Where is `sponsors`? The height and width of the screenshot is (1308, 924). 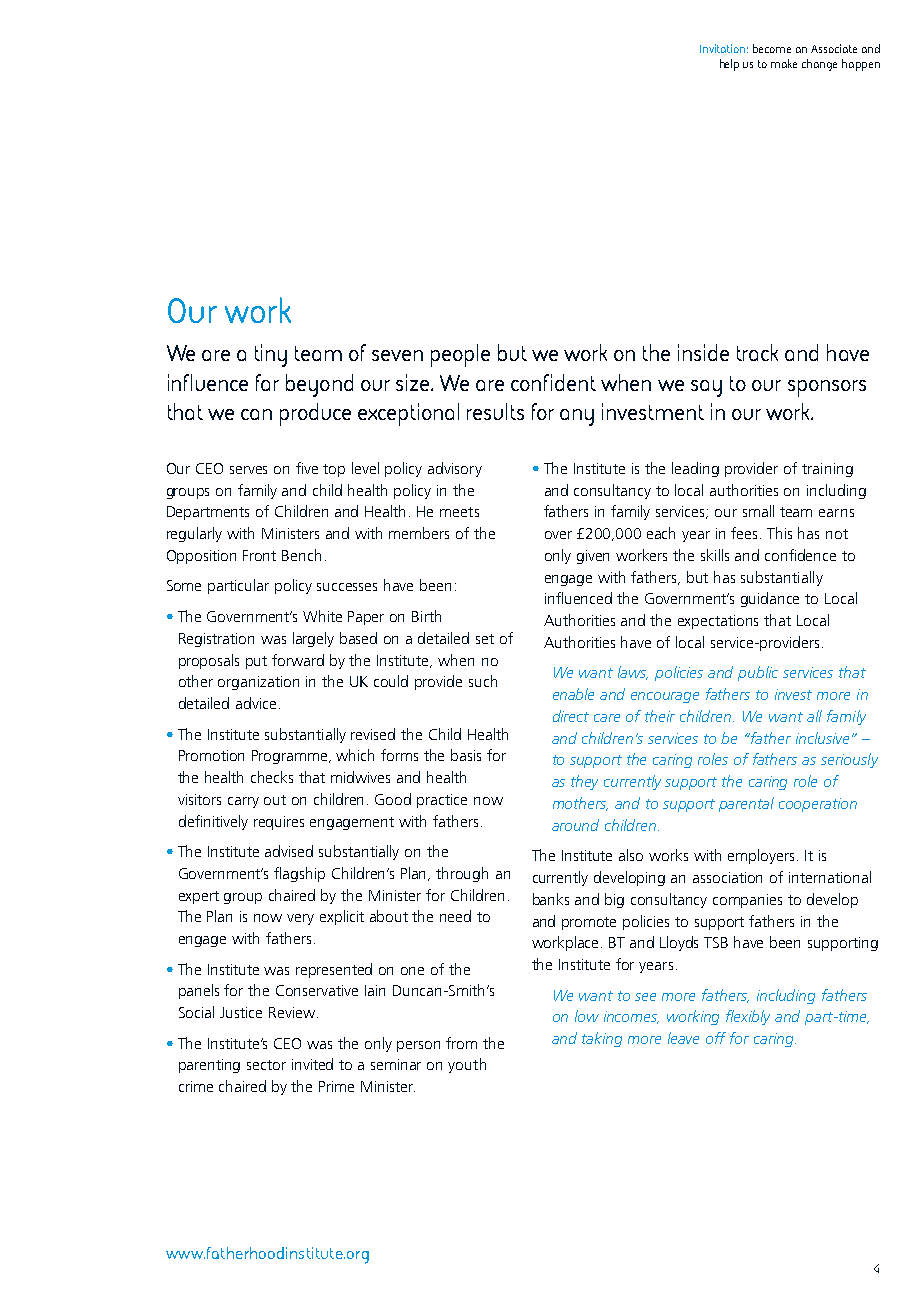
sponsors is located at coordinates (827, 388).
